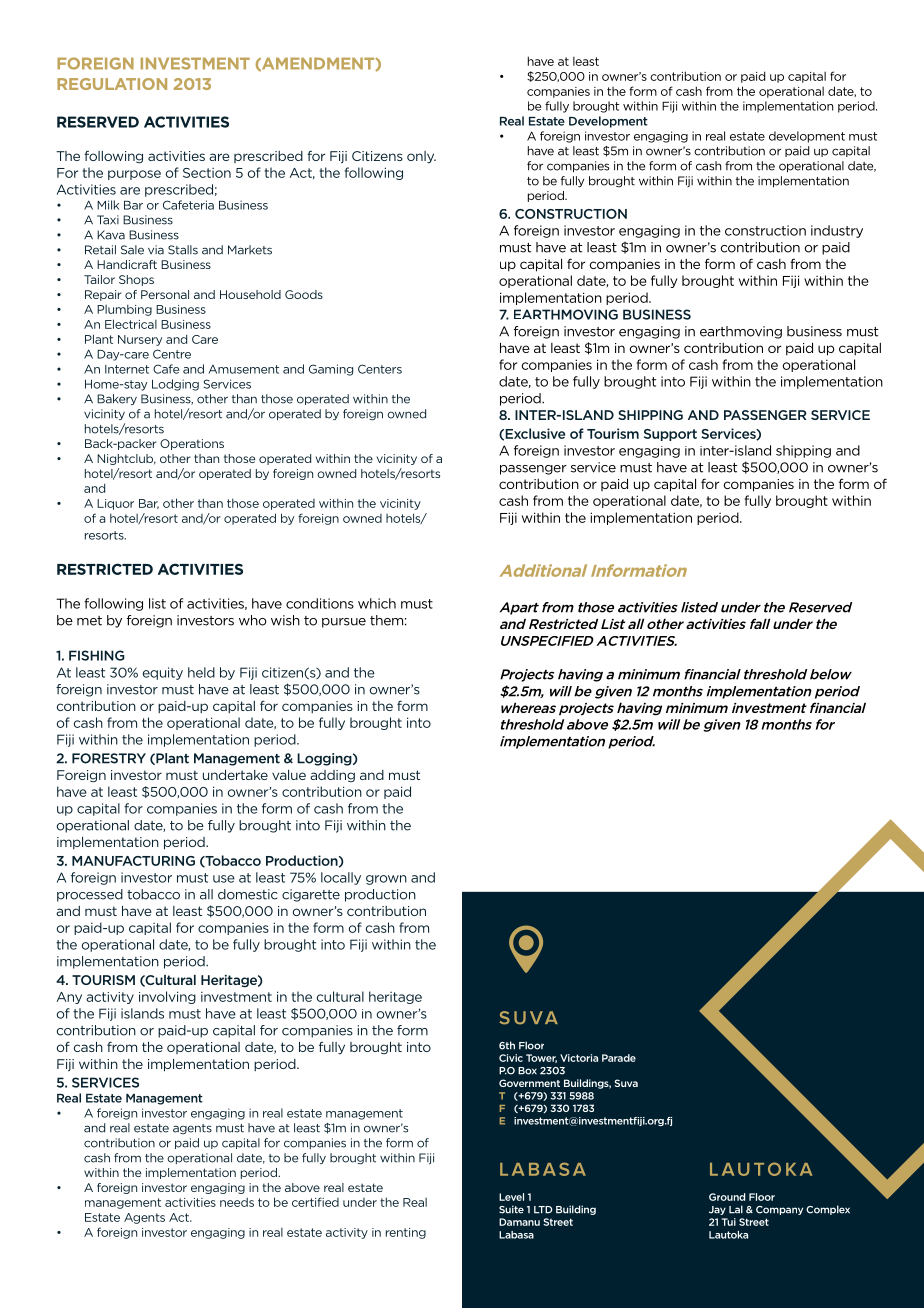 This screenshot has height=1308, width=924. Describe the element at coordinates (250, 250) in the screenshot. I see `Markets` at that location.
